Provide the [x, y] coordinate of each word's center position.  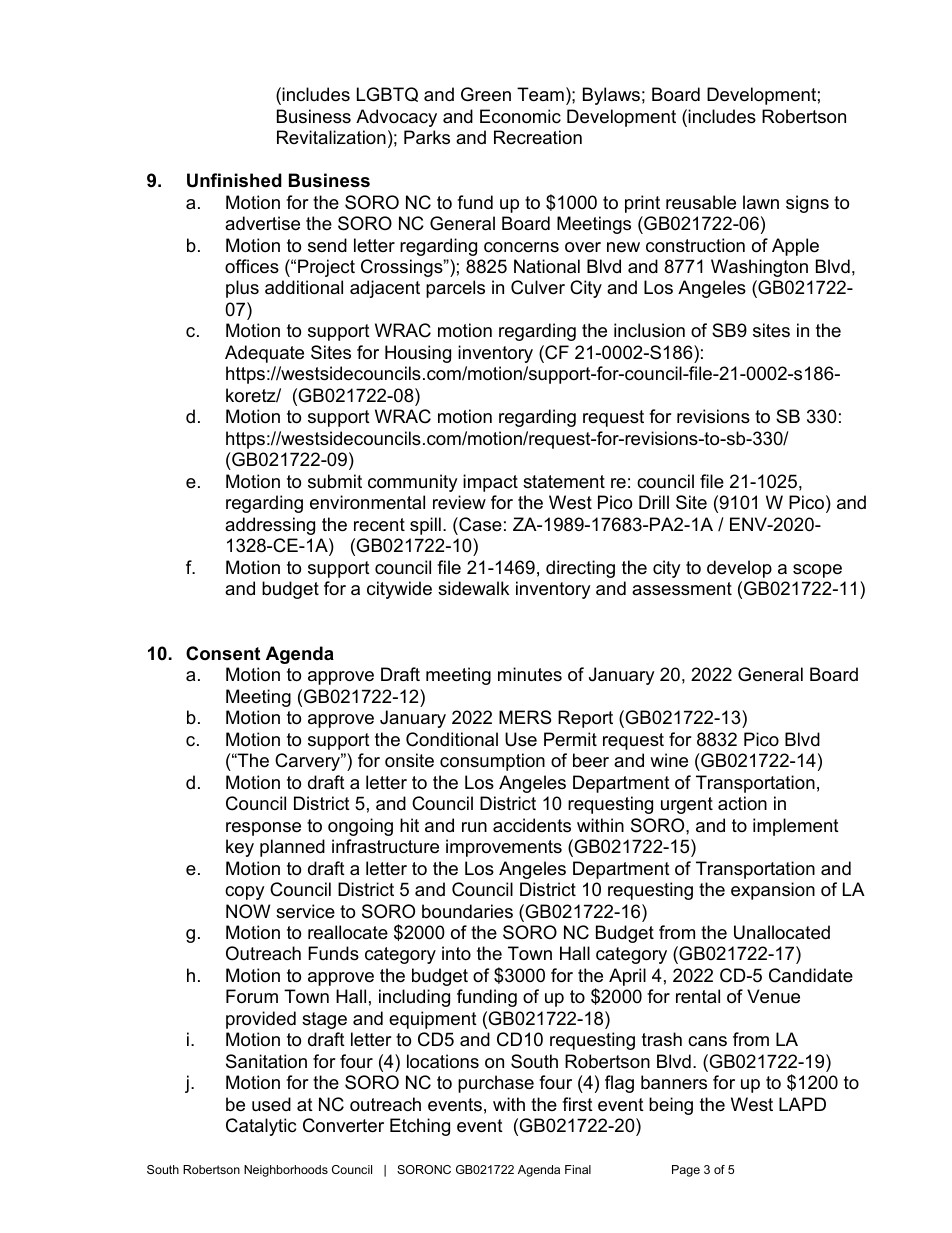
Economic [520, 116]
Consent [223, 653]
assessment [682, 589]
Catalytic [261, 1127]
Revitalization [331, 137]
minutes [530, 674]
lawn [761, 202]
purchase [496, 1084]
